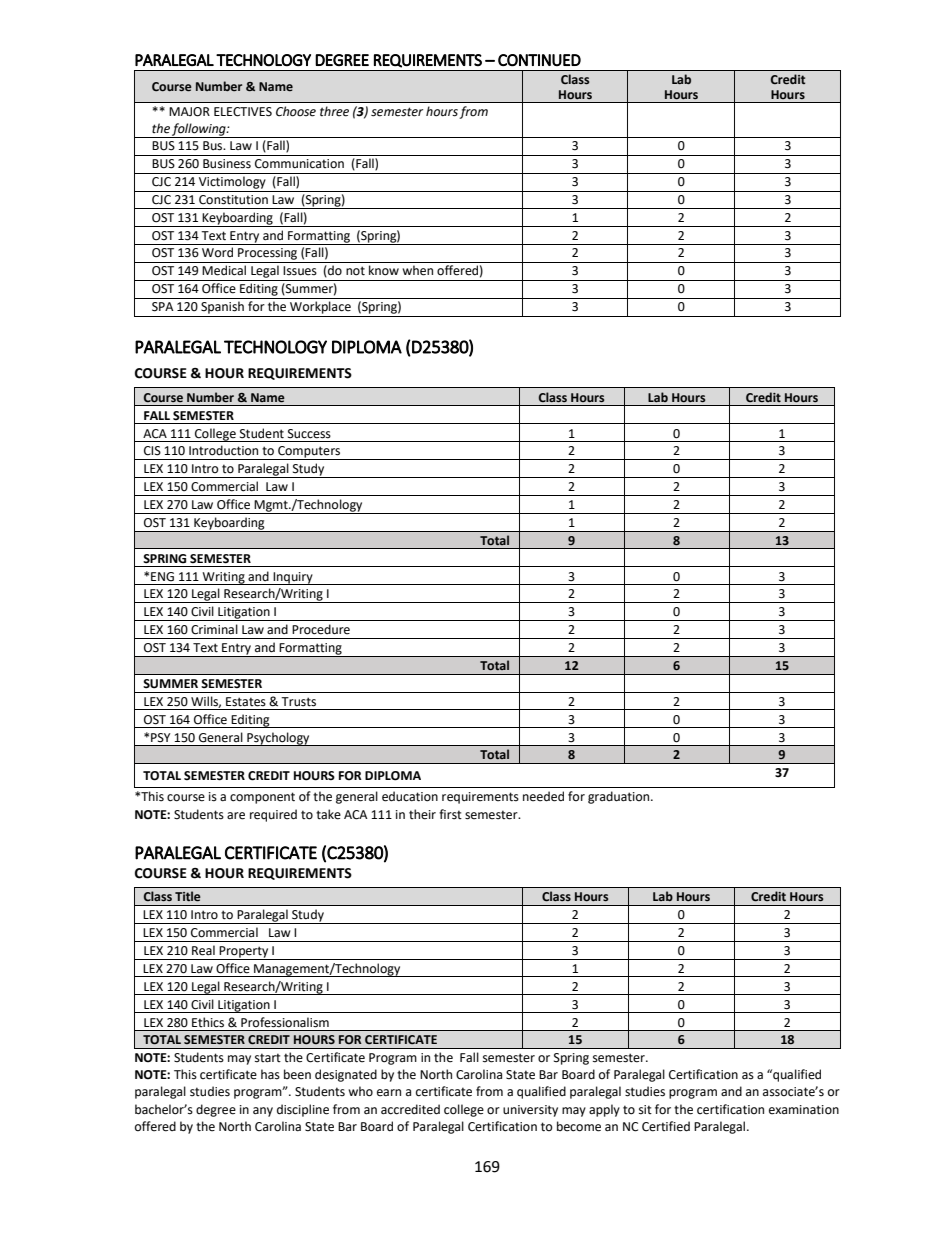 The image size is (952, 1233). What do you see at coordinates (224, 270) in the image?
I see `Medical` at bounding box center [224, 270].
